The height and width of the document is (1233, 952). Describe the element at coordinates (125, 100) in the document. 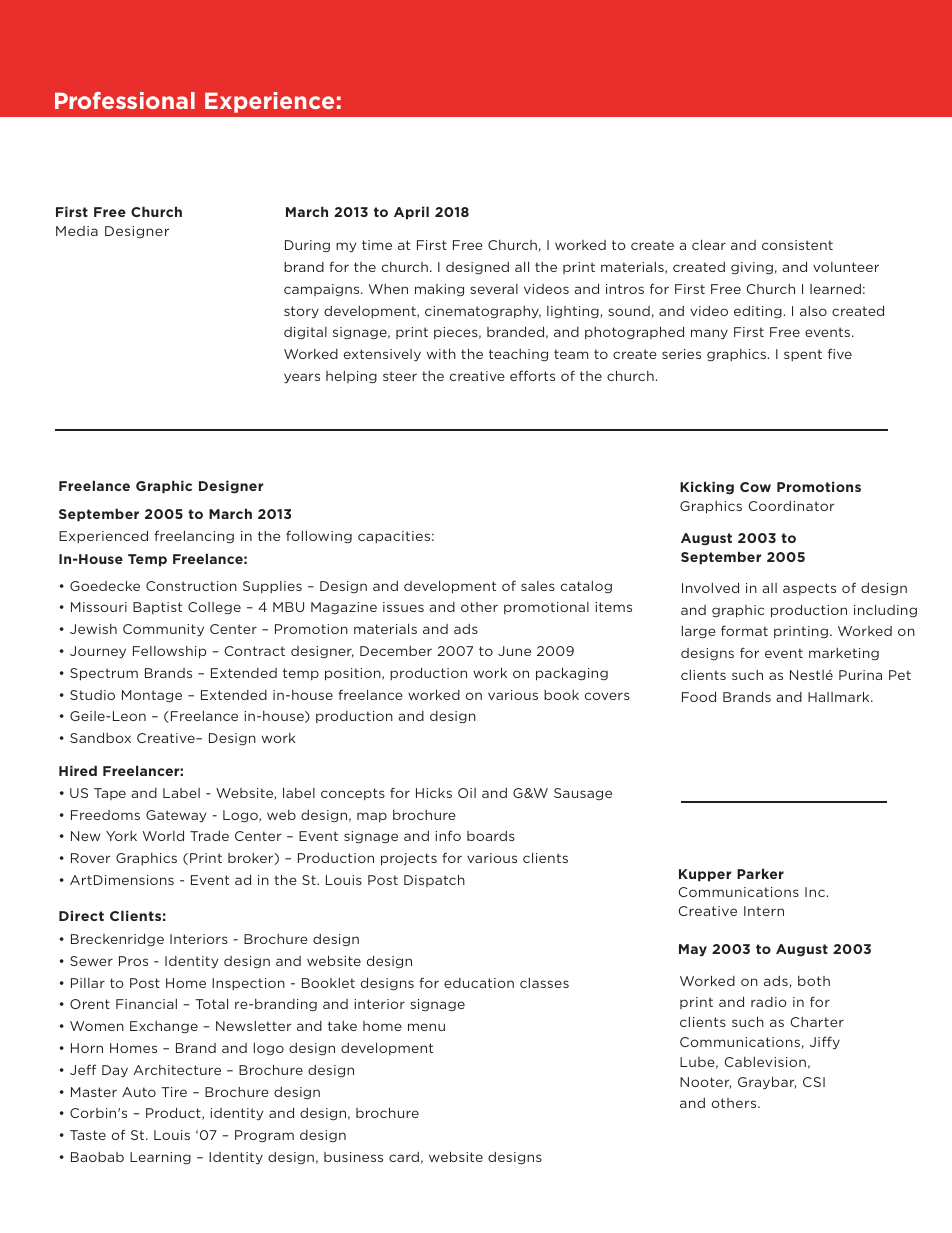

I see `Professional` at that location.
